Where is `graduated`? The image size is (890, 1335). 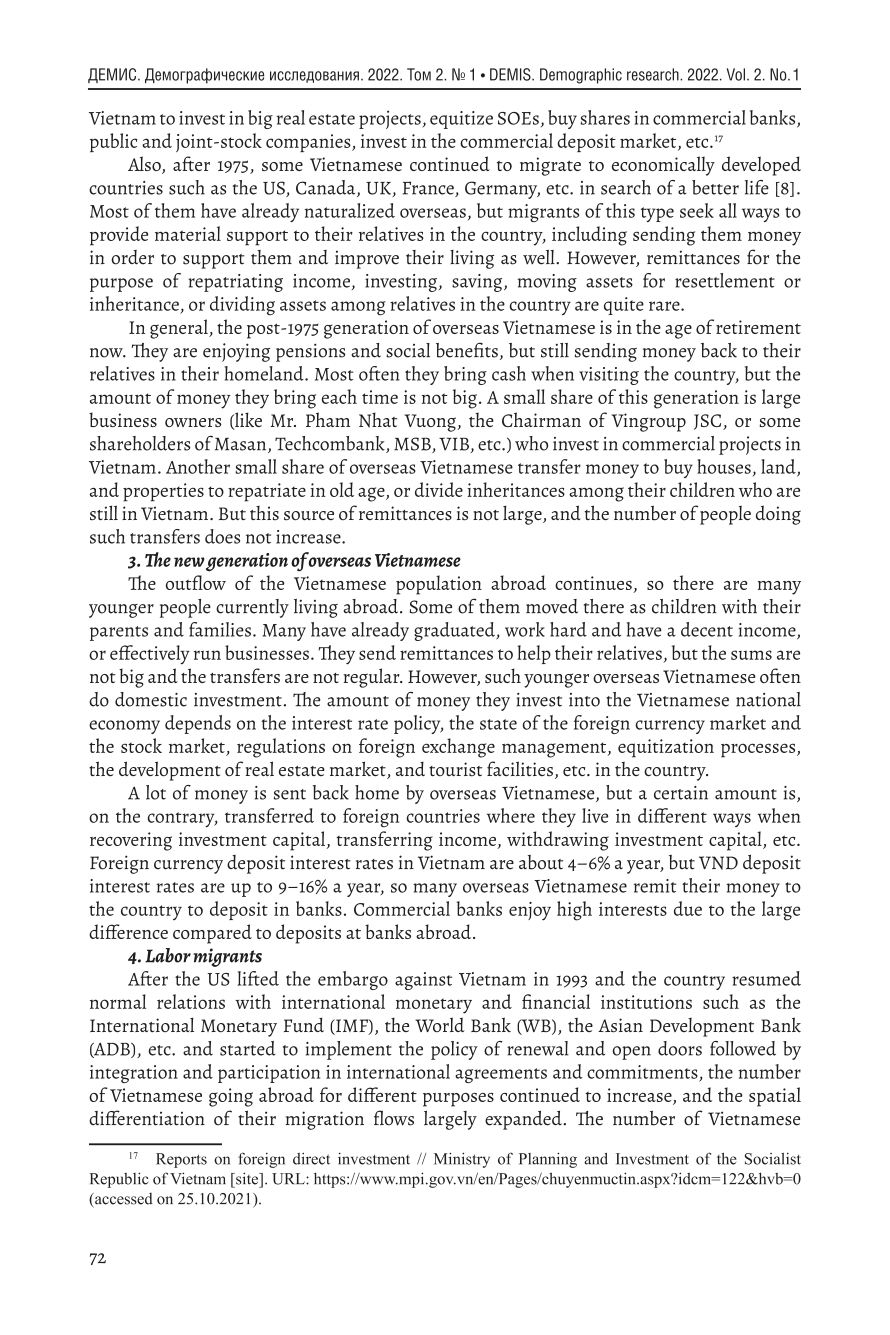
graduated is located at coordinates (455, 631).
